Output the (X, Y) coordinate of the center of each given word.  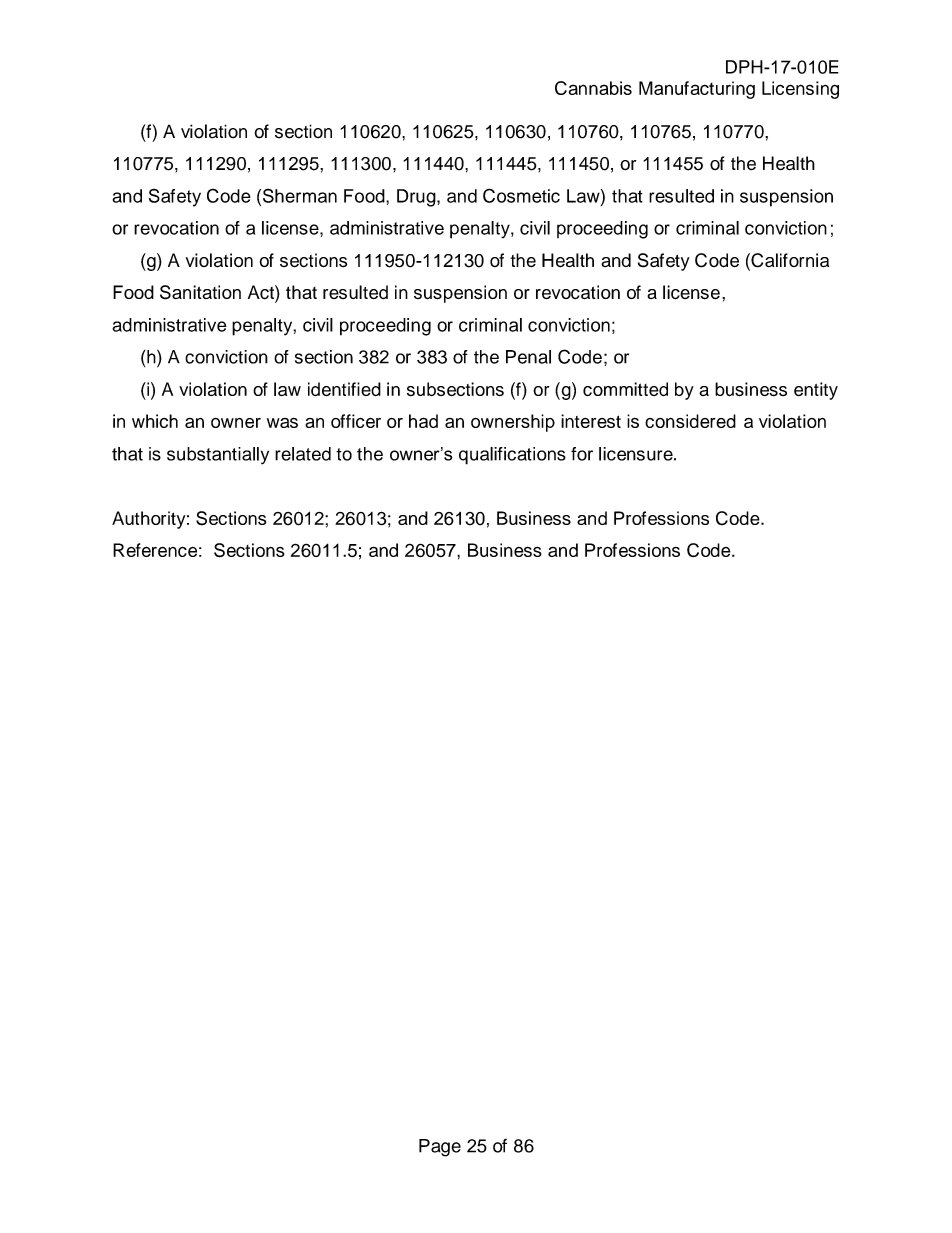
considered (690, 421)
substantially (218, 456)
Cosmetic (521, 195)
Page (440, 1148)
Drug (417, 198)
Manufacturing (697, 90)
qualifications (512, 456)
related (303, 454)
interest (591, 421)
